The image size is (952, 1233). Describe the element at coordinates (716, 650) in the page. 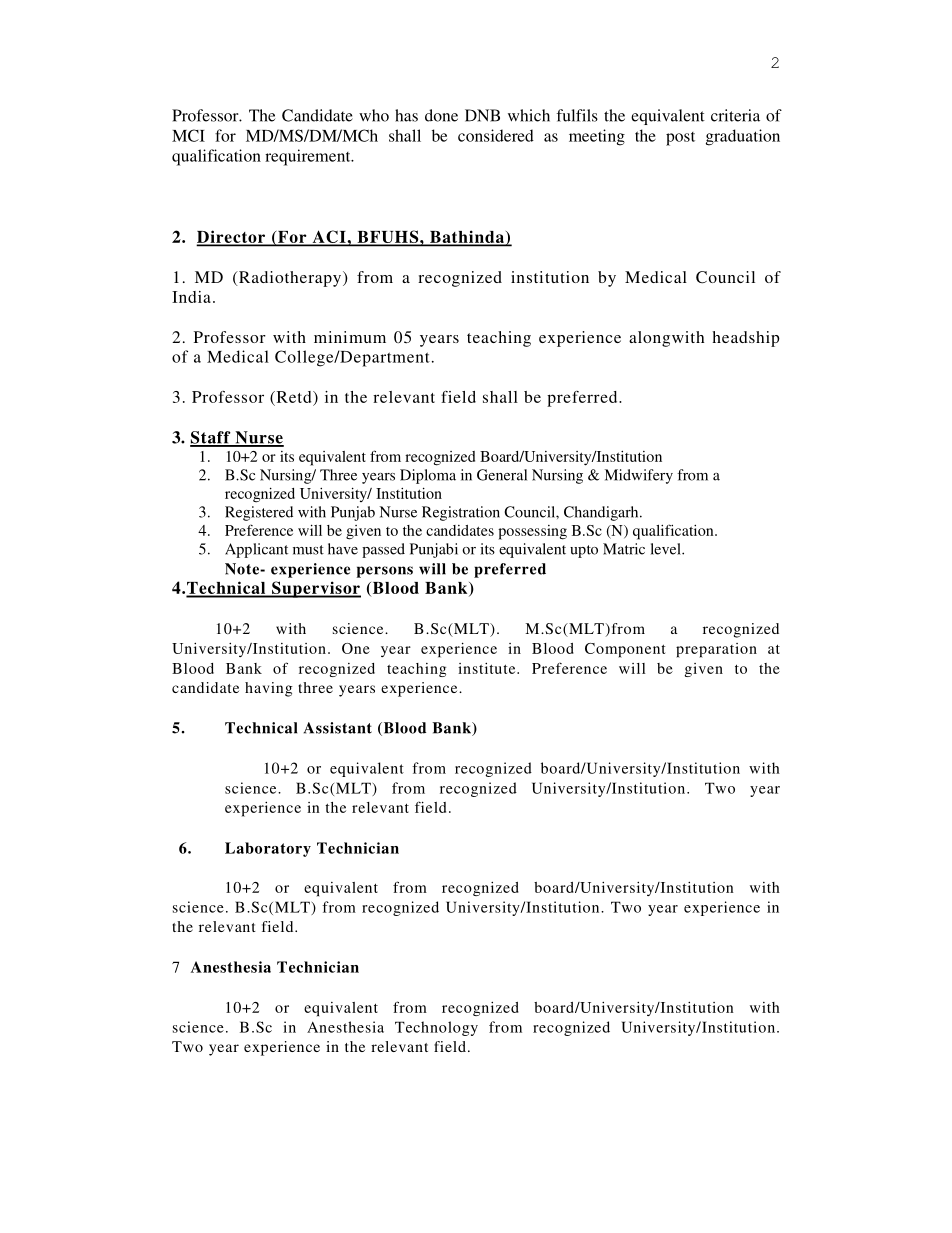

I see `preparation` at that location.
